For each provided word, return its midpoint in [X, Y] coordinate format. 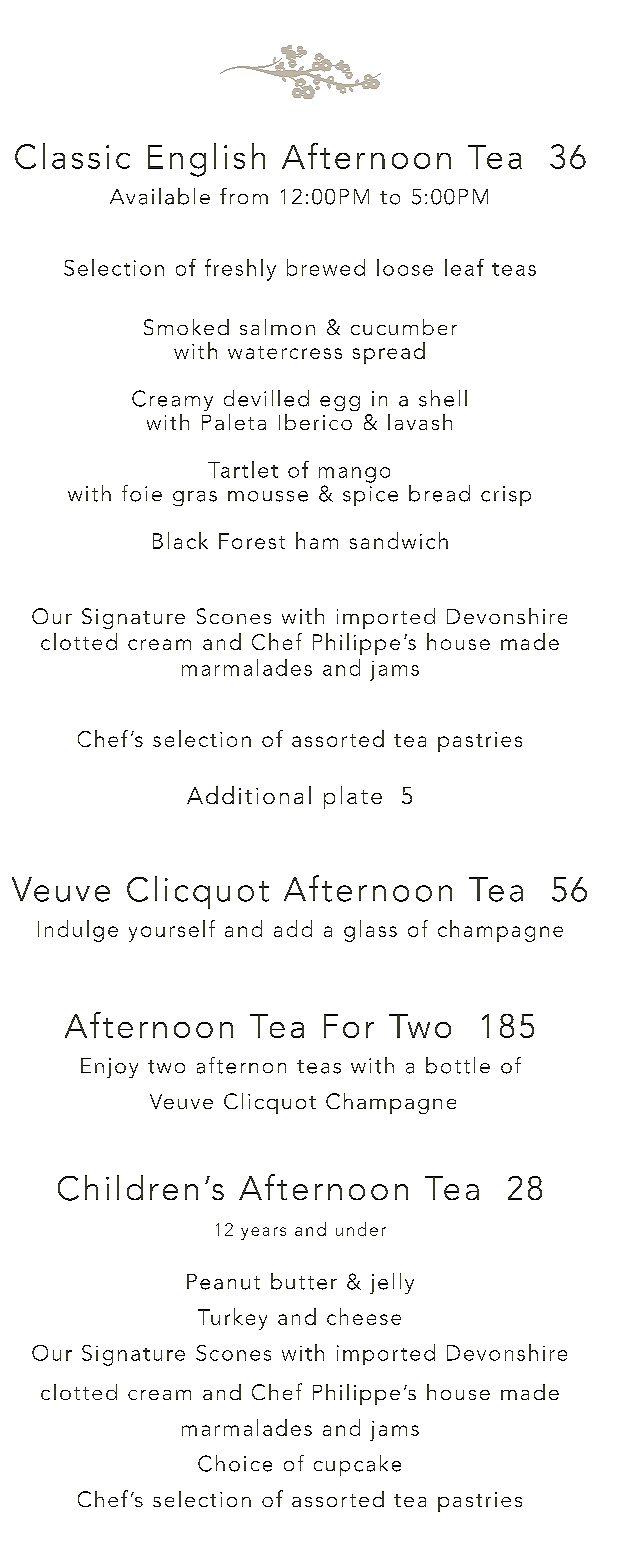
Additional [249, 795]
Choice [235, 1463]
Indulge [78, 931]
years [263, 1233]
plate [353, 797]
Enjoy [109, 1068]
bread [439, 493]
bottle [458, 1065]
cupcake [357, 1465]
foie [142, 493]
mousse [268, 496]
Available [160, 196]
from [244, 196]
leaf [464, 267]
